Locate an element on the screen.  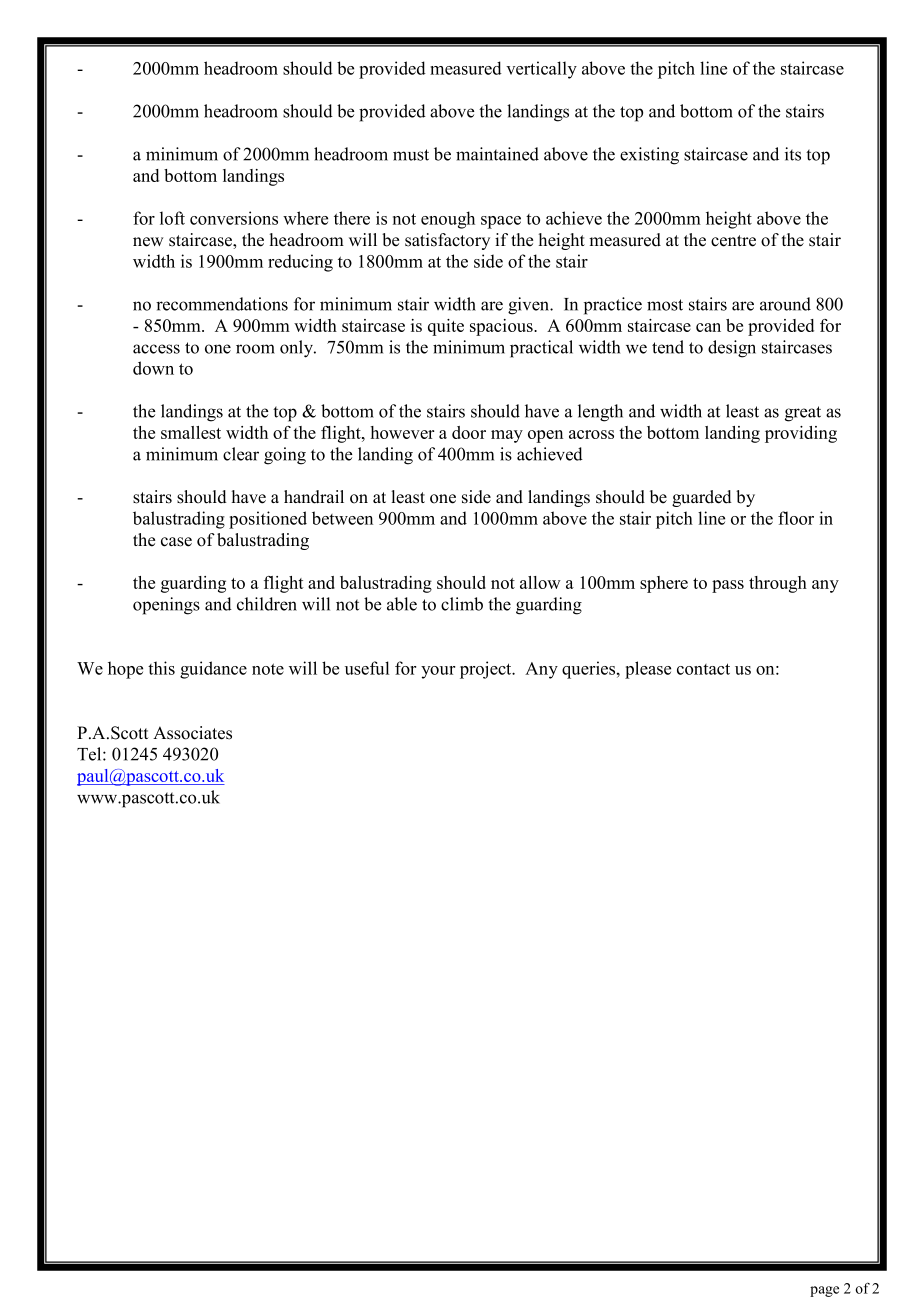
contact is located at coordinates (703, 669).
